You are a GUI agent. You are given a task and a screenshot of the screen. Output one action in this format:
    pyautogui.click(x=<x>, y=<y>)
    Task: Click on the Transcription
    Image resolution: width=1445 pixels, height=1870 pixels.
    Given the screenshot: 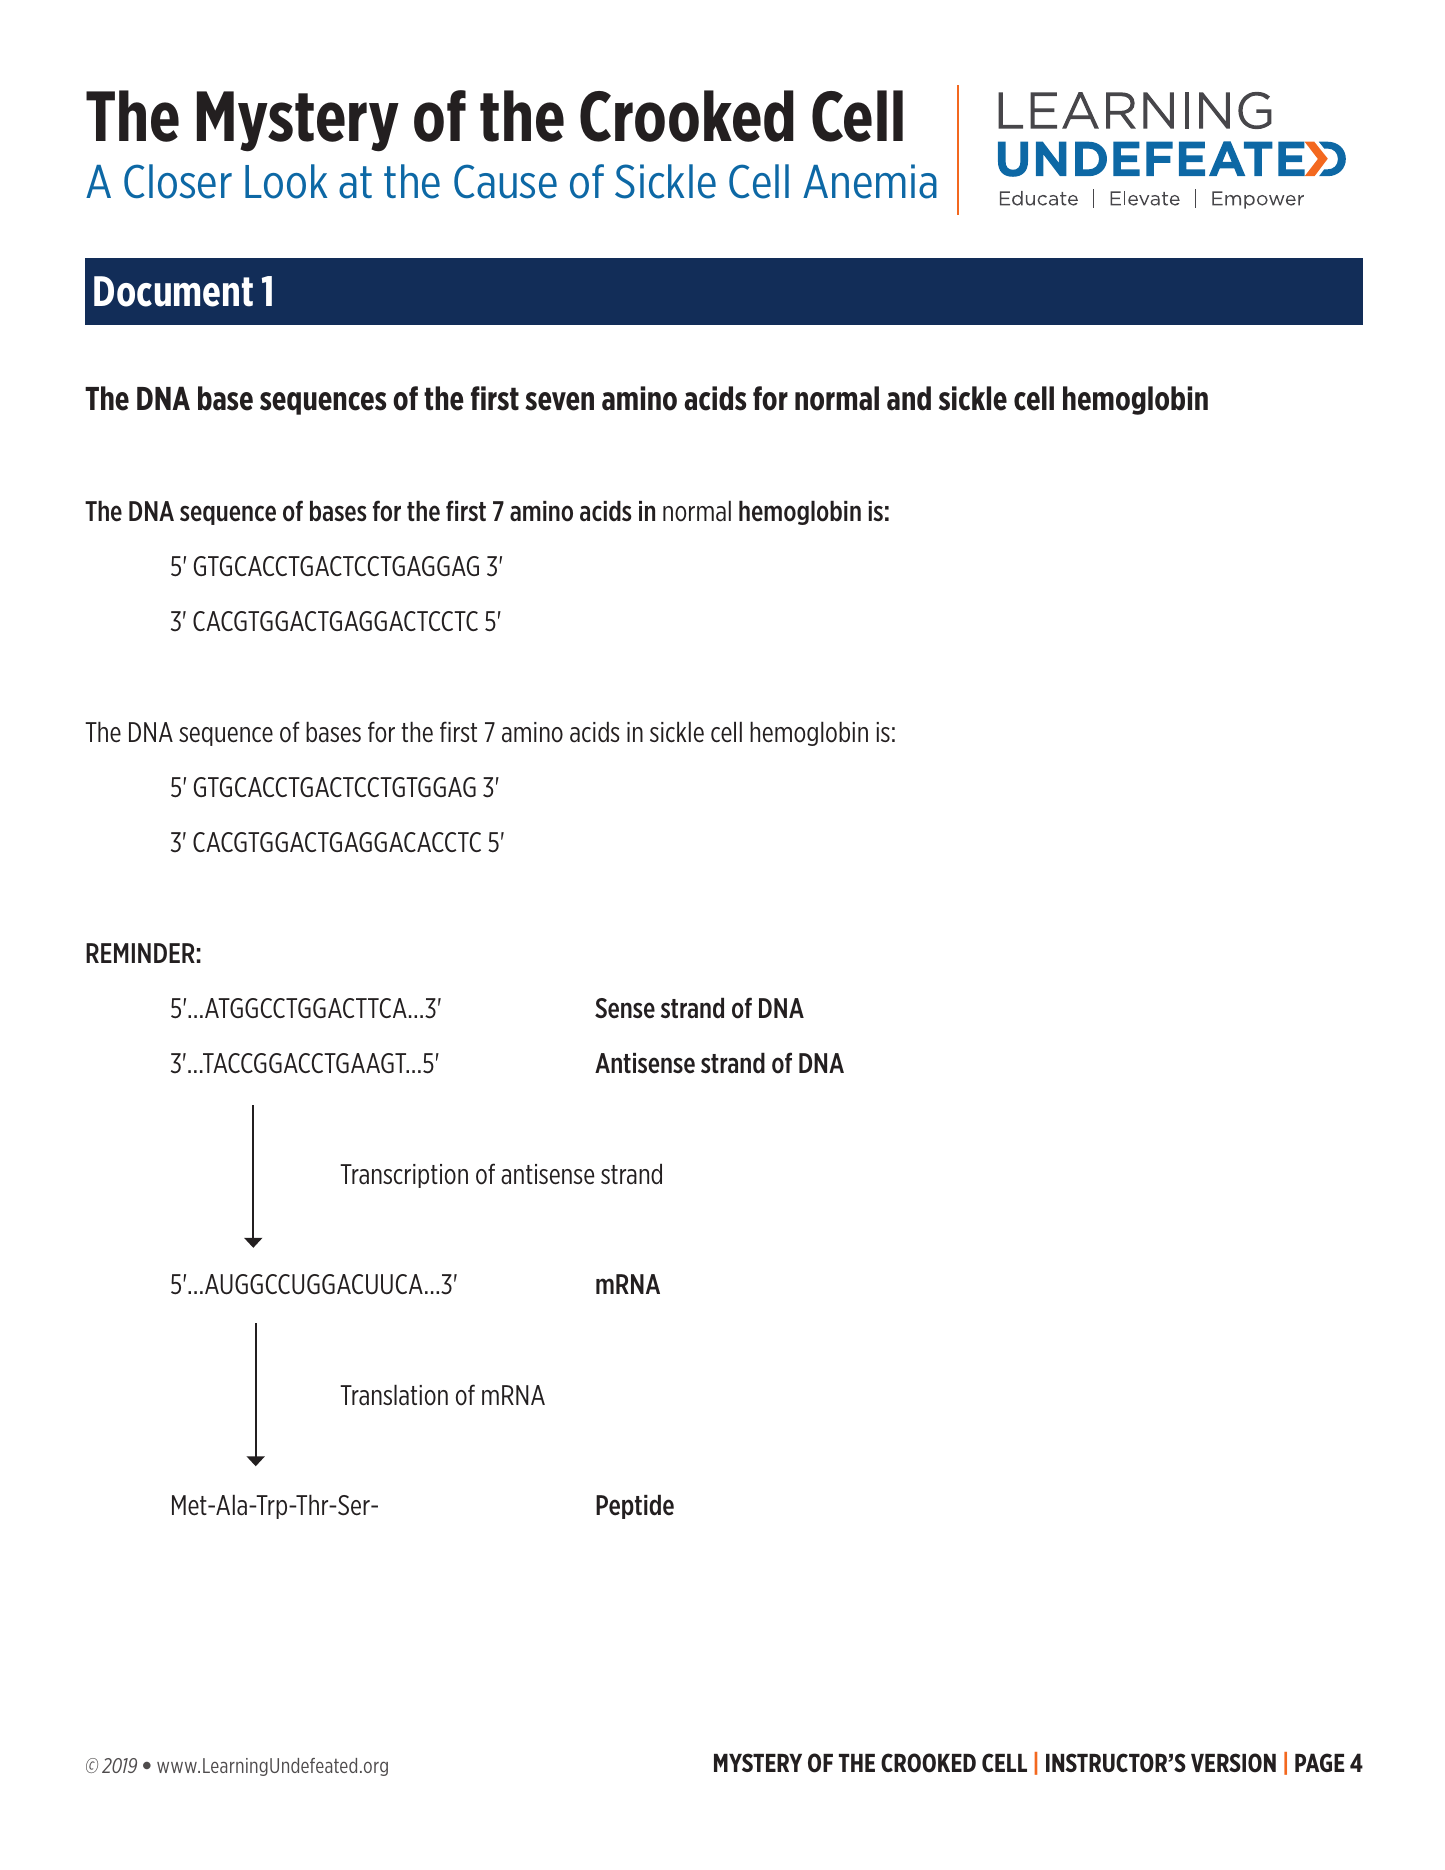 What is the action you would take?
    pyautogui.click(x=404, y=1176)
